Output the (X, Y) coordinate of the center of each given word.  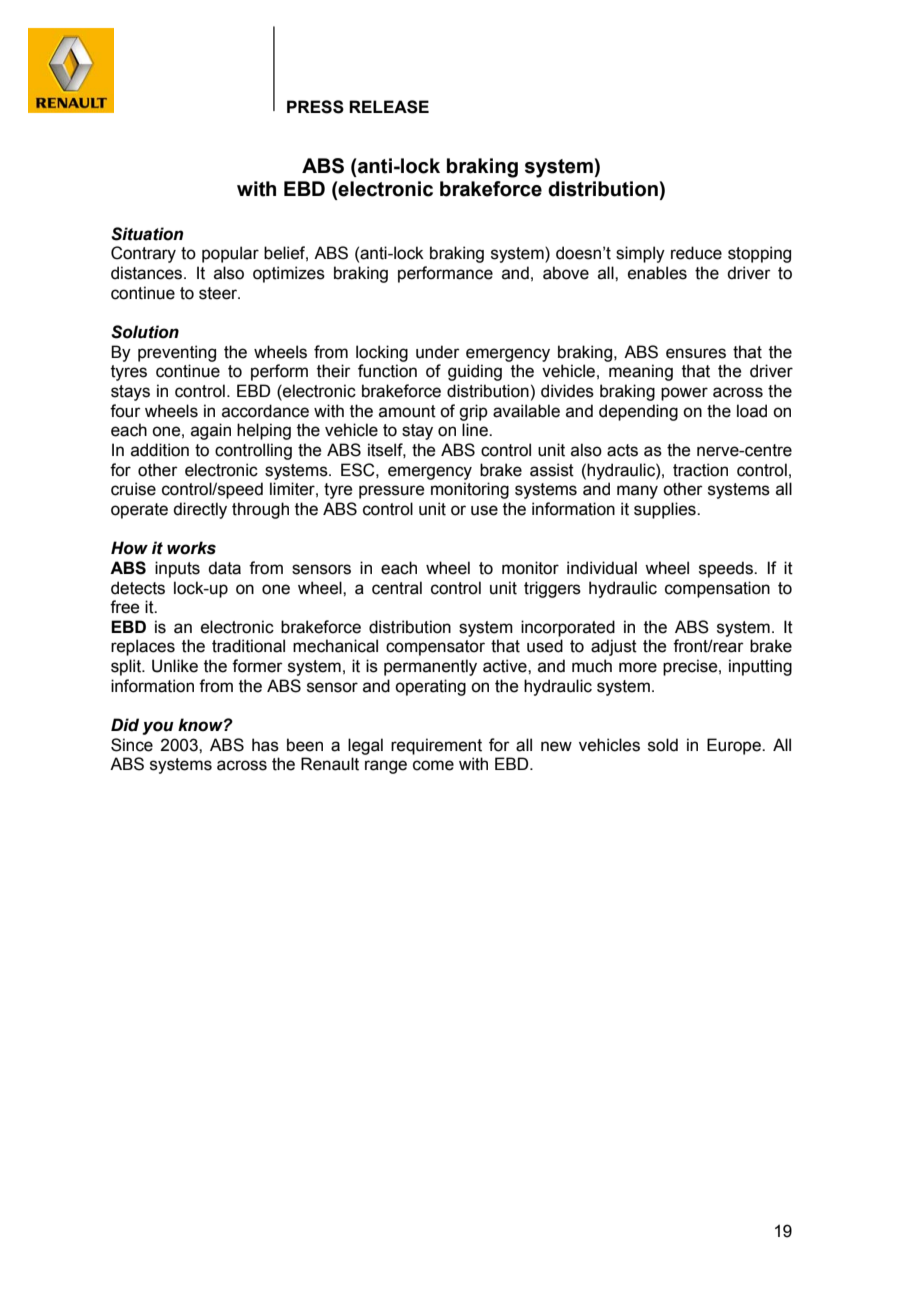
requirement (436, 746)
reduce (696, 253)
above (566, 273)
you (158, 728)
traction (700, 470)
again (211, 431)
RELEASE (389, 107)
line (476, 430)
